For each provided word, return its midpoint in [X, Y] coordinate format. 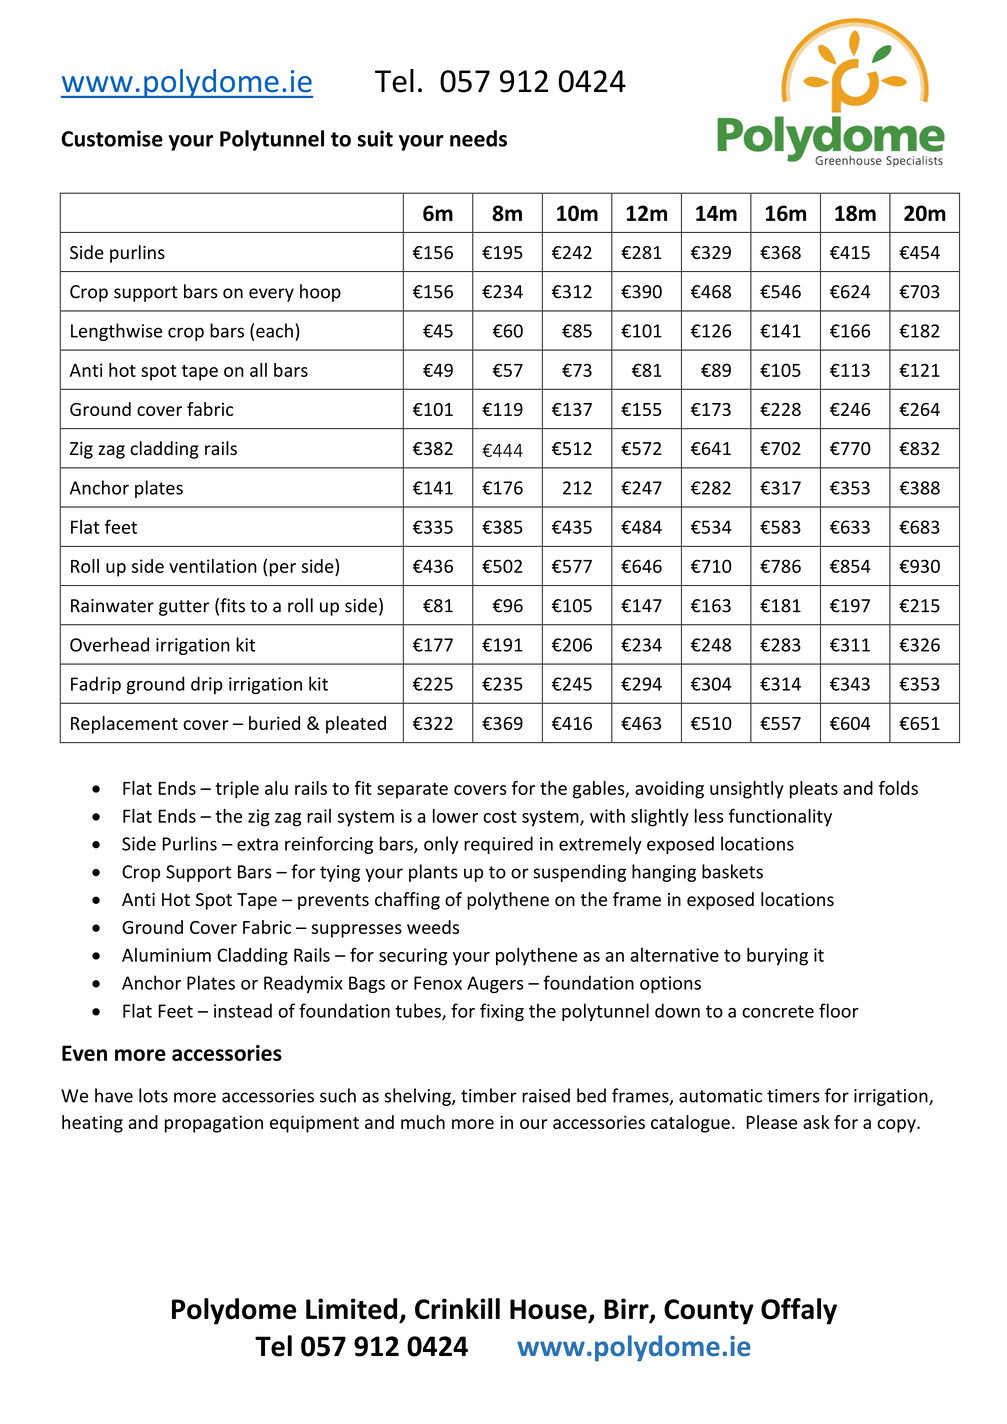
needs [478, 138]
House [549, 1310]
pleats [814, 790]
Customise [112, 138]
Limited [351, 1309]
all [258, 370]
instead [243, 1010]
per [283, 570]
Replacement [124, 725]
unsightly [747, 790]
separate [412, 791]
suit [375, 138]
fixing [502, 1012]
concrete [778, 1011]
